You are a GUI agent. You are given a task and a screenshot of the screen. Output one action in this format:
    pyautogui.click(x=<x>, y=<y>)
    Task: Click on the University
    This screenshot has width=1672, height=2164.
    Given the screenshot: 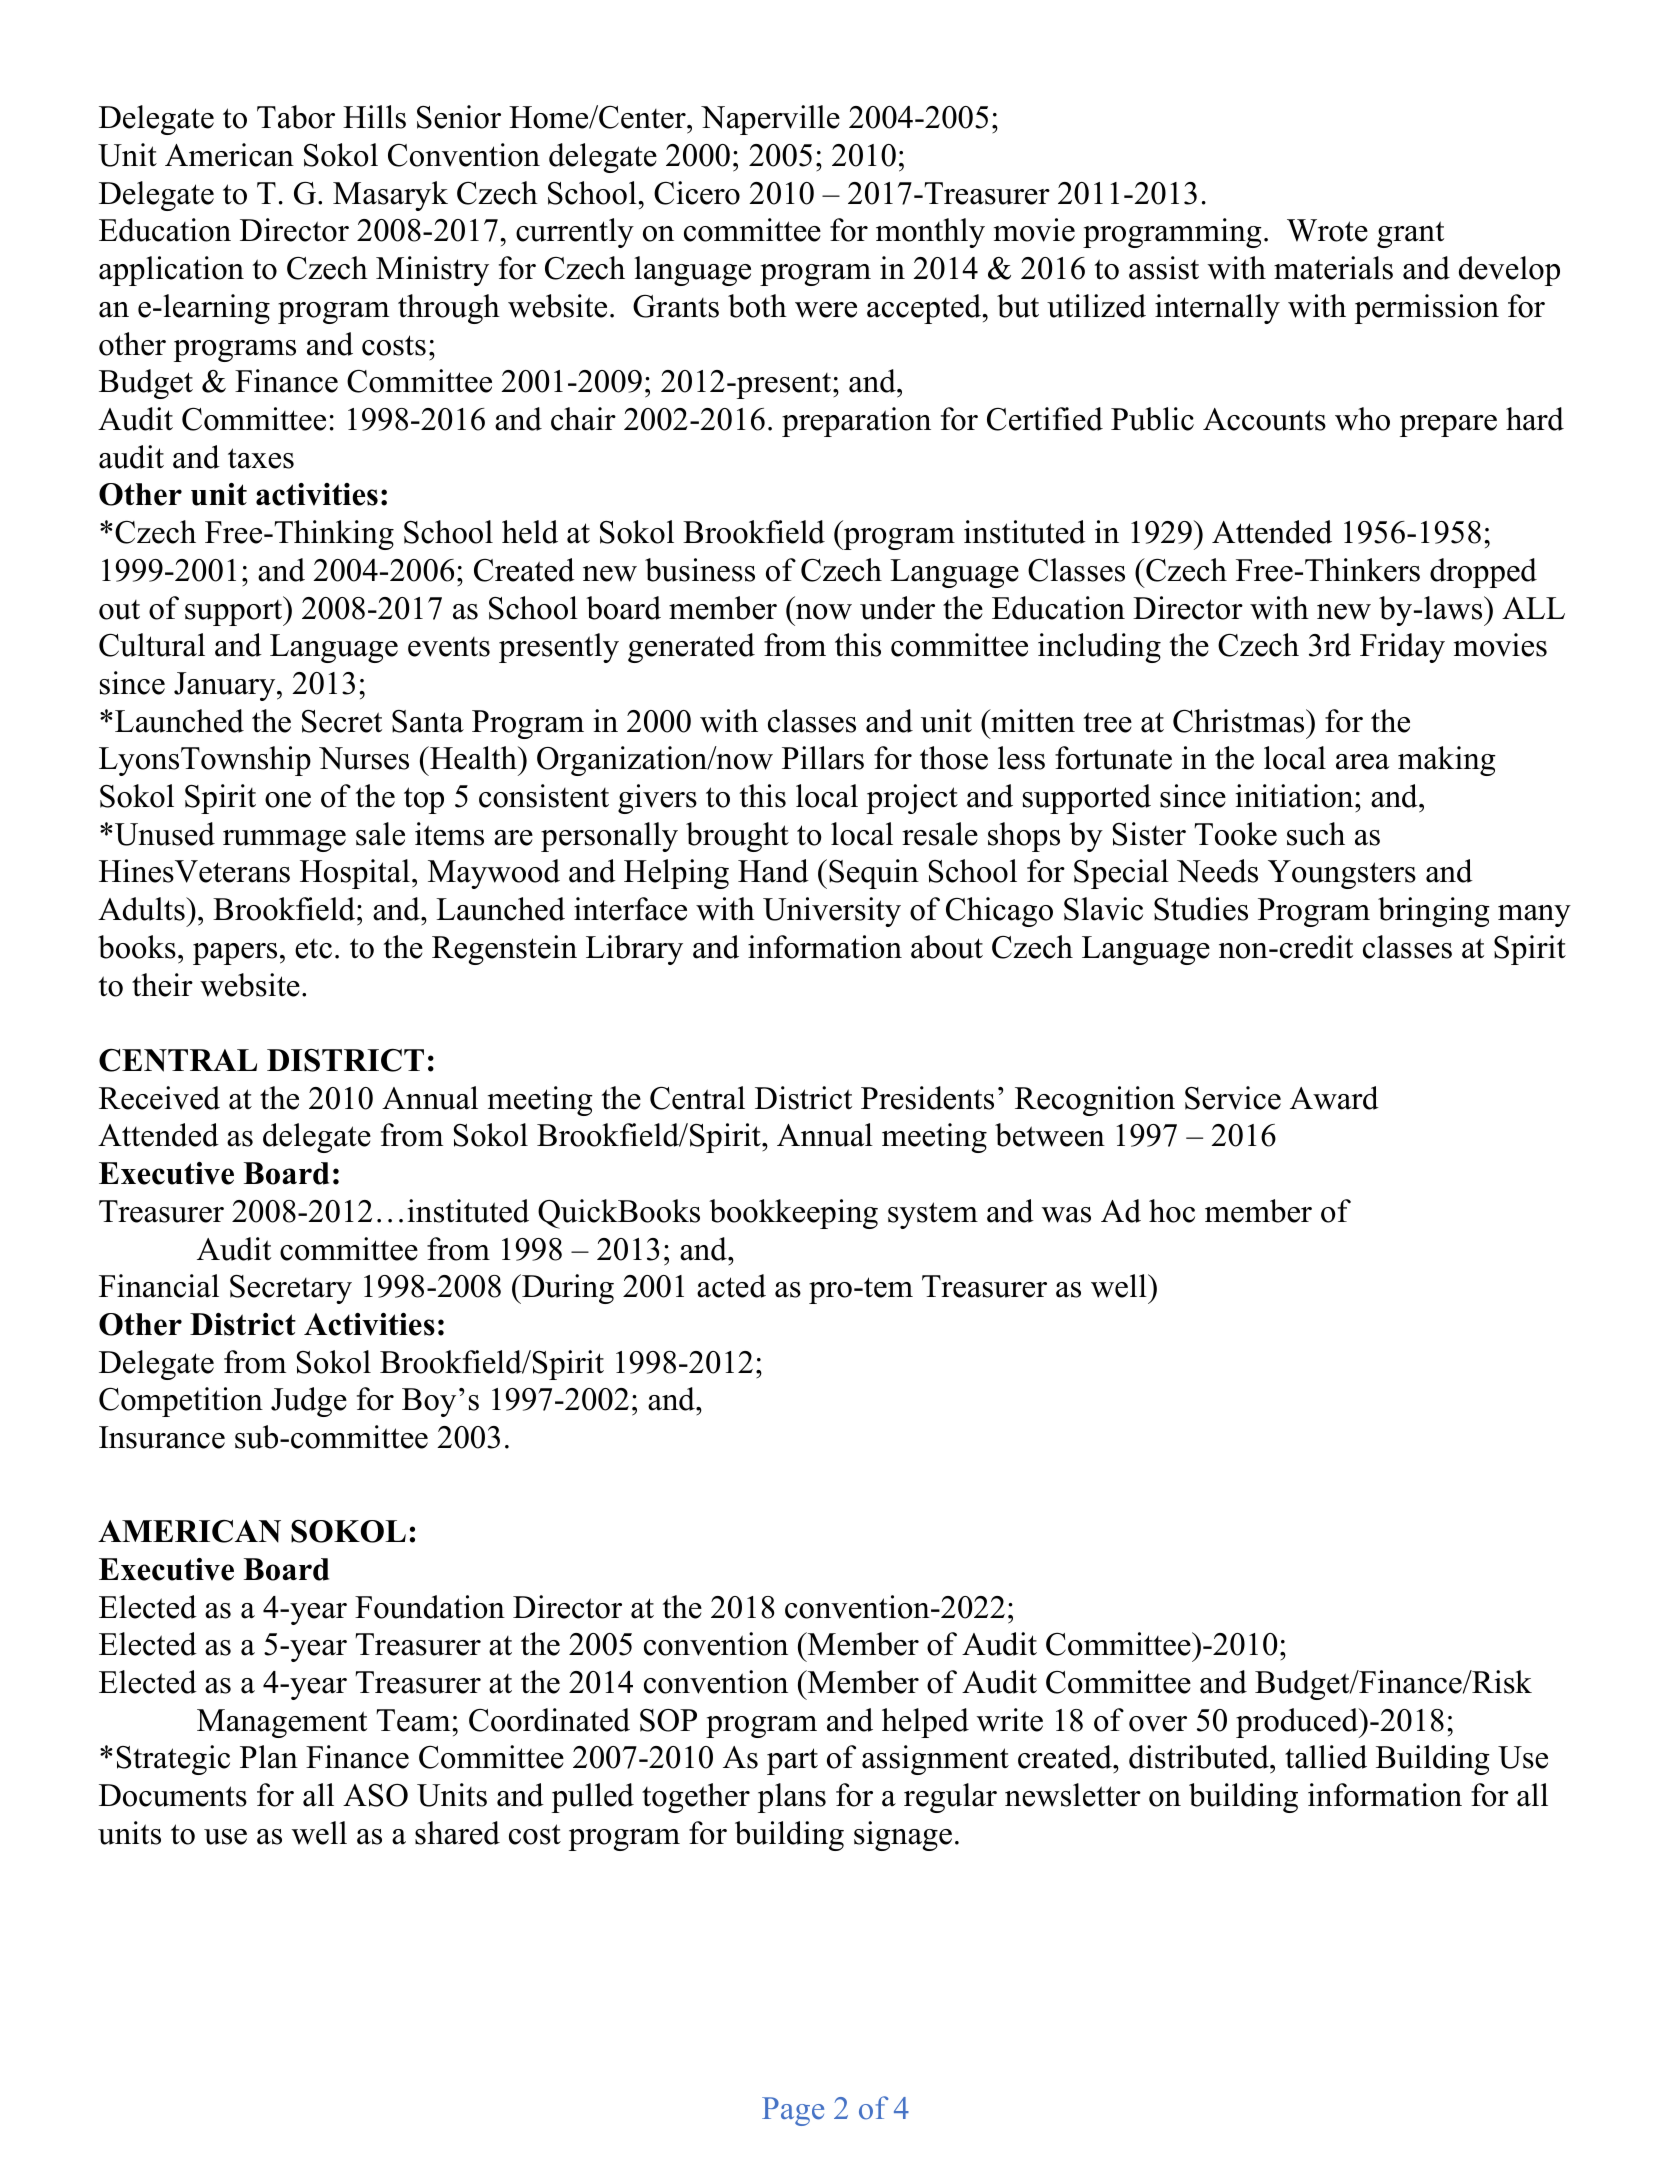 What is the action you would take?
    pyautogui.click(x=832, y=912)
